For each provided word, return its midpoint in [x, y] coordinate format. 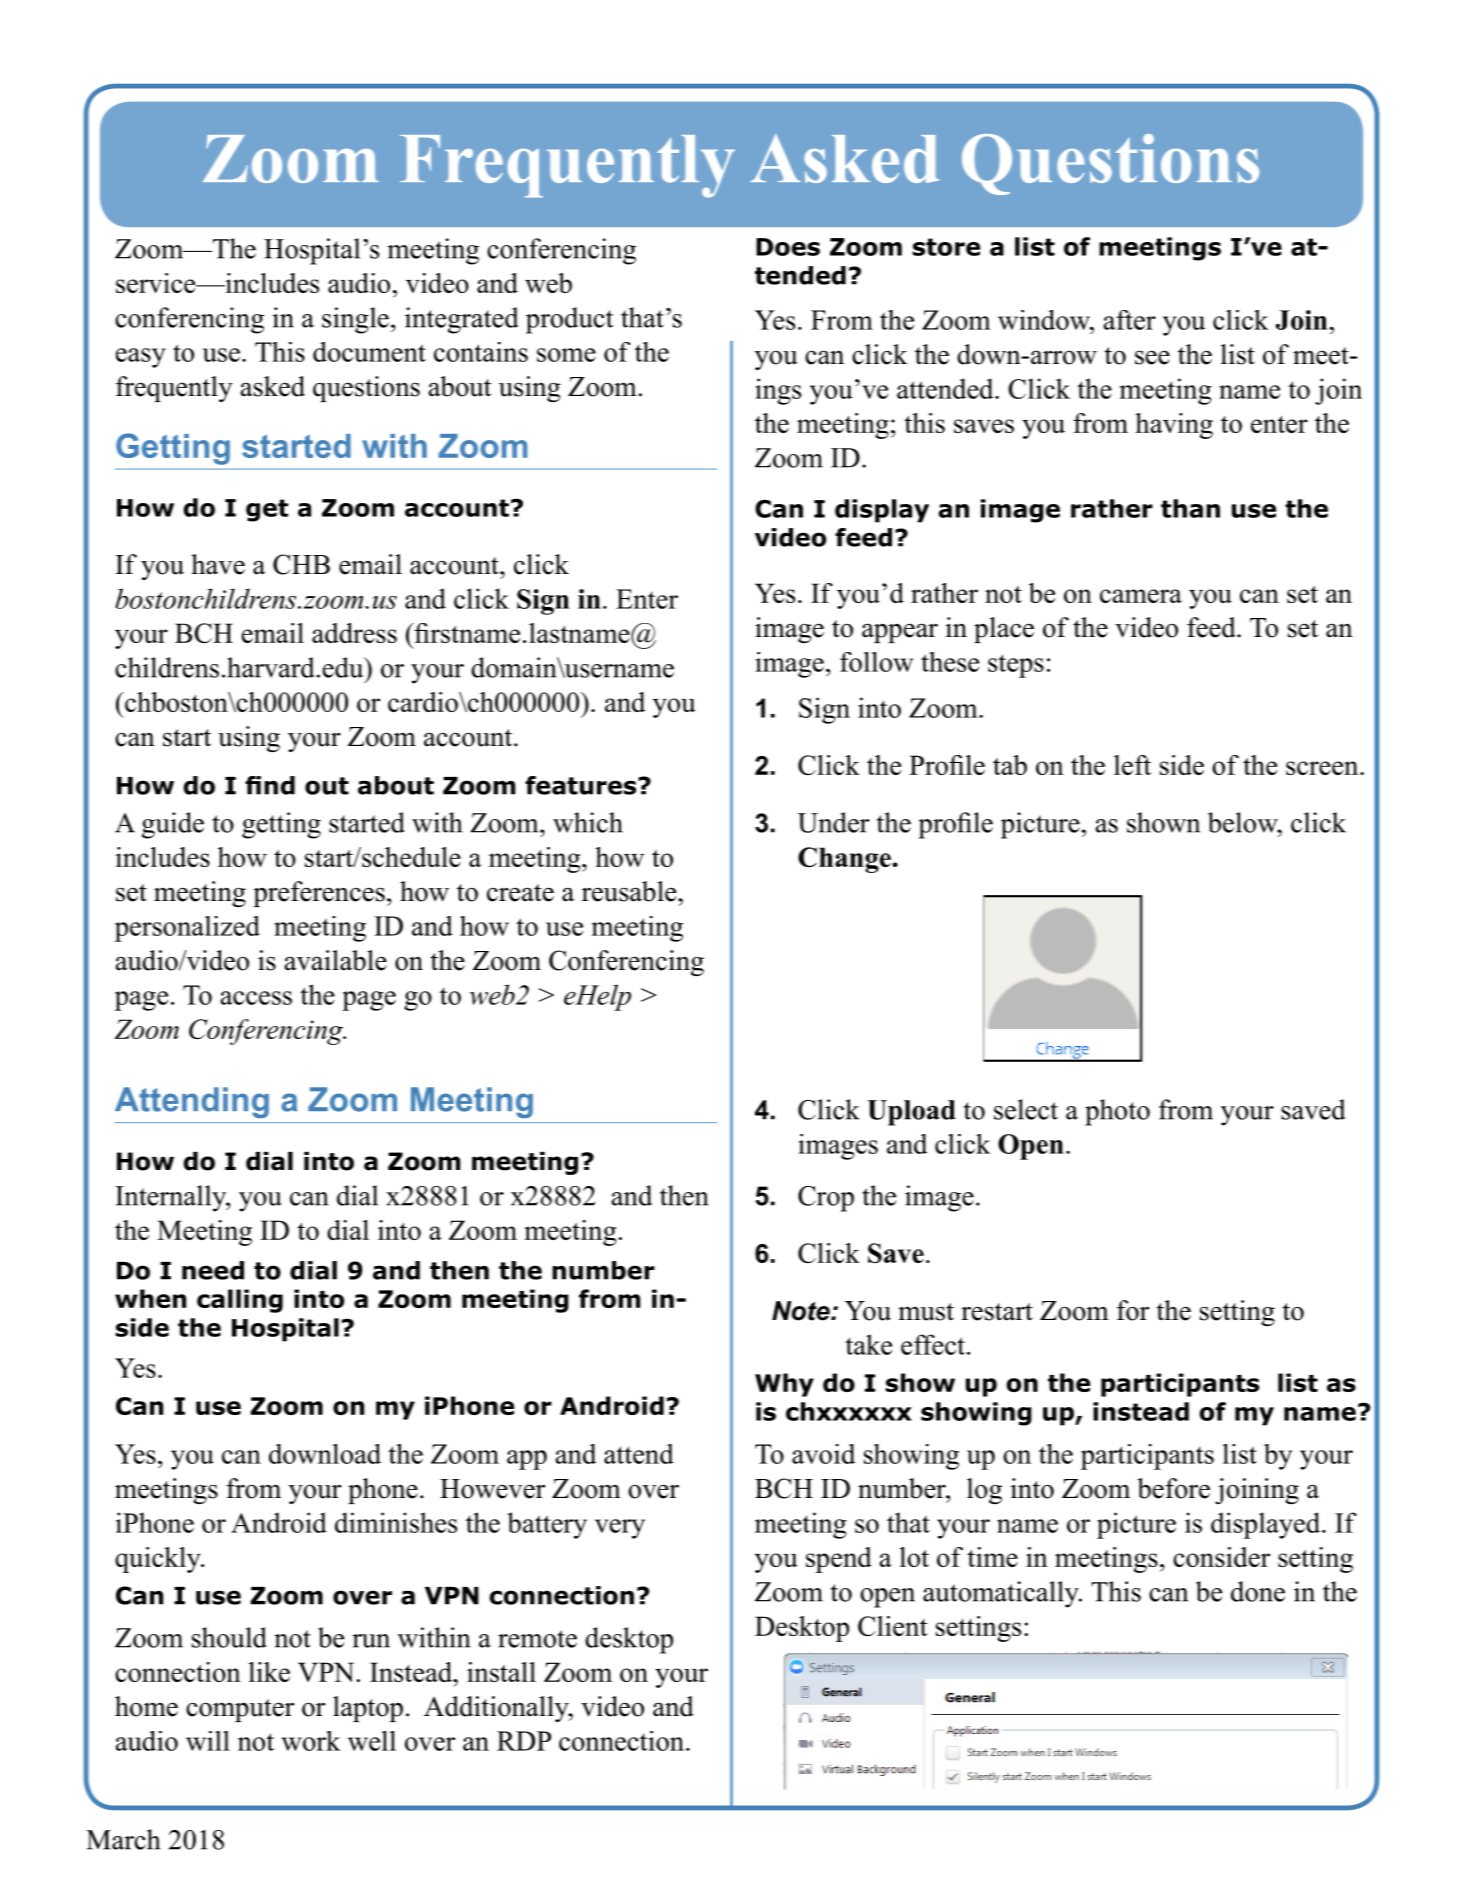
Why [784, 1385]
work [311, 1741]
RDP [524, 1741]
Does [788, 247]
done [1258, 1591]
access [256, 998]
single [355, 320]
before [1173, 1488]
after [1129, 320]
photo [1117, 1112]
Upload [911, 1113]
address [354, 633]
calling [240, 1301]
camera [1141, 596]
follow [876, 662]
